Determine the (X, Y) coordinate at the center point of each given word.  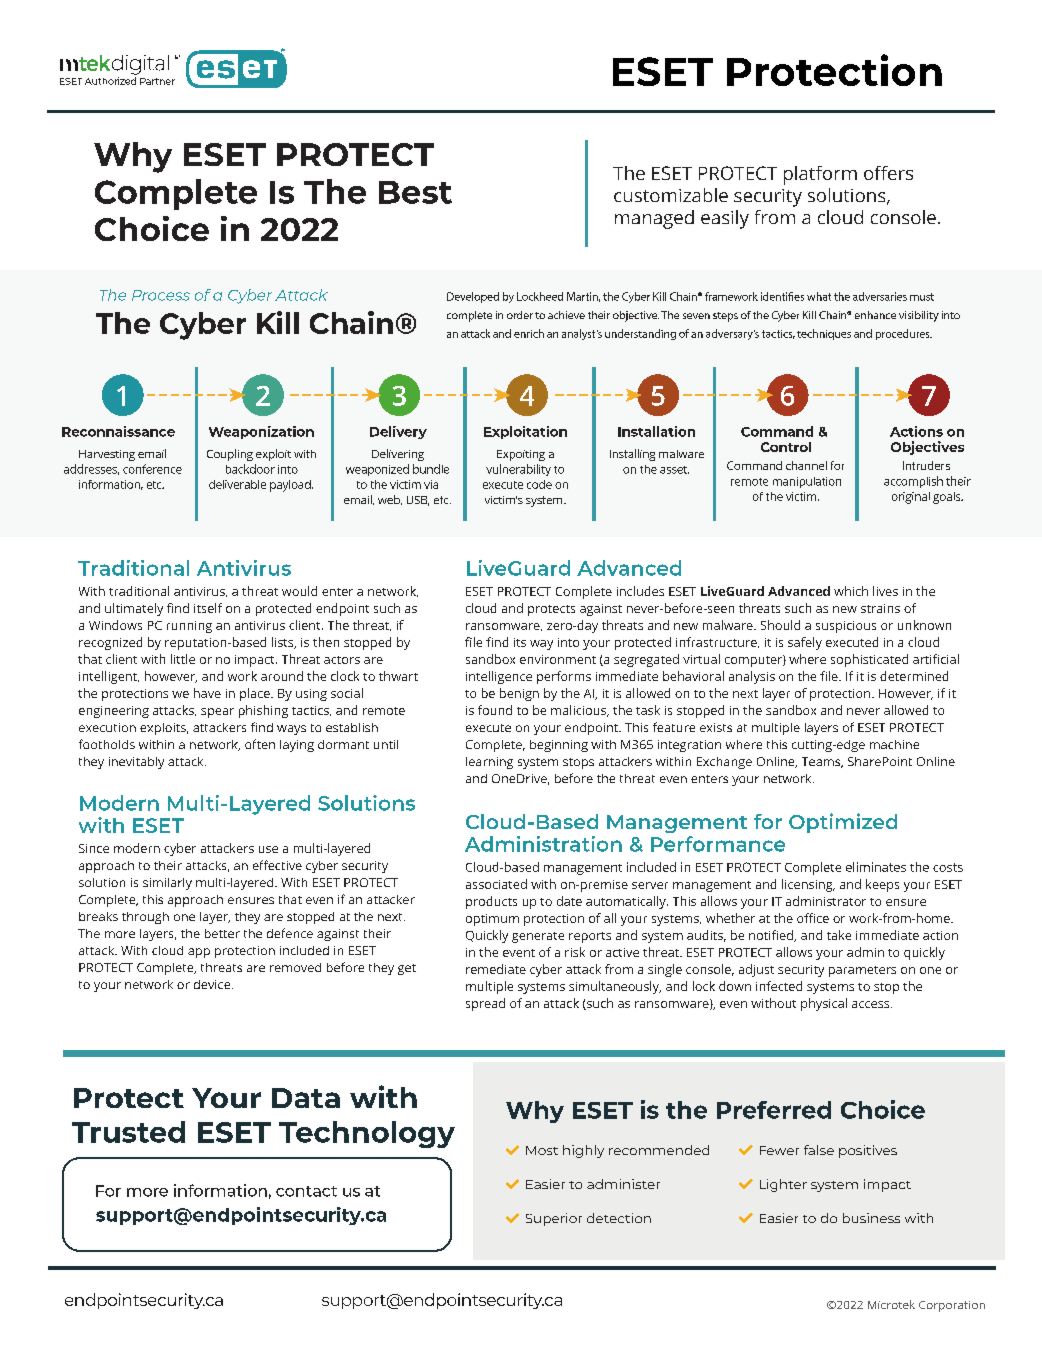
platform (820, 175)
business (871, 1218)
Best (415, 192)
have (207, 693)
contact (306, 1191)
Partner (157, 81)
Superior (554, 1219)
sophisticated (869, 660)
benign (519, 694)
